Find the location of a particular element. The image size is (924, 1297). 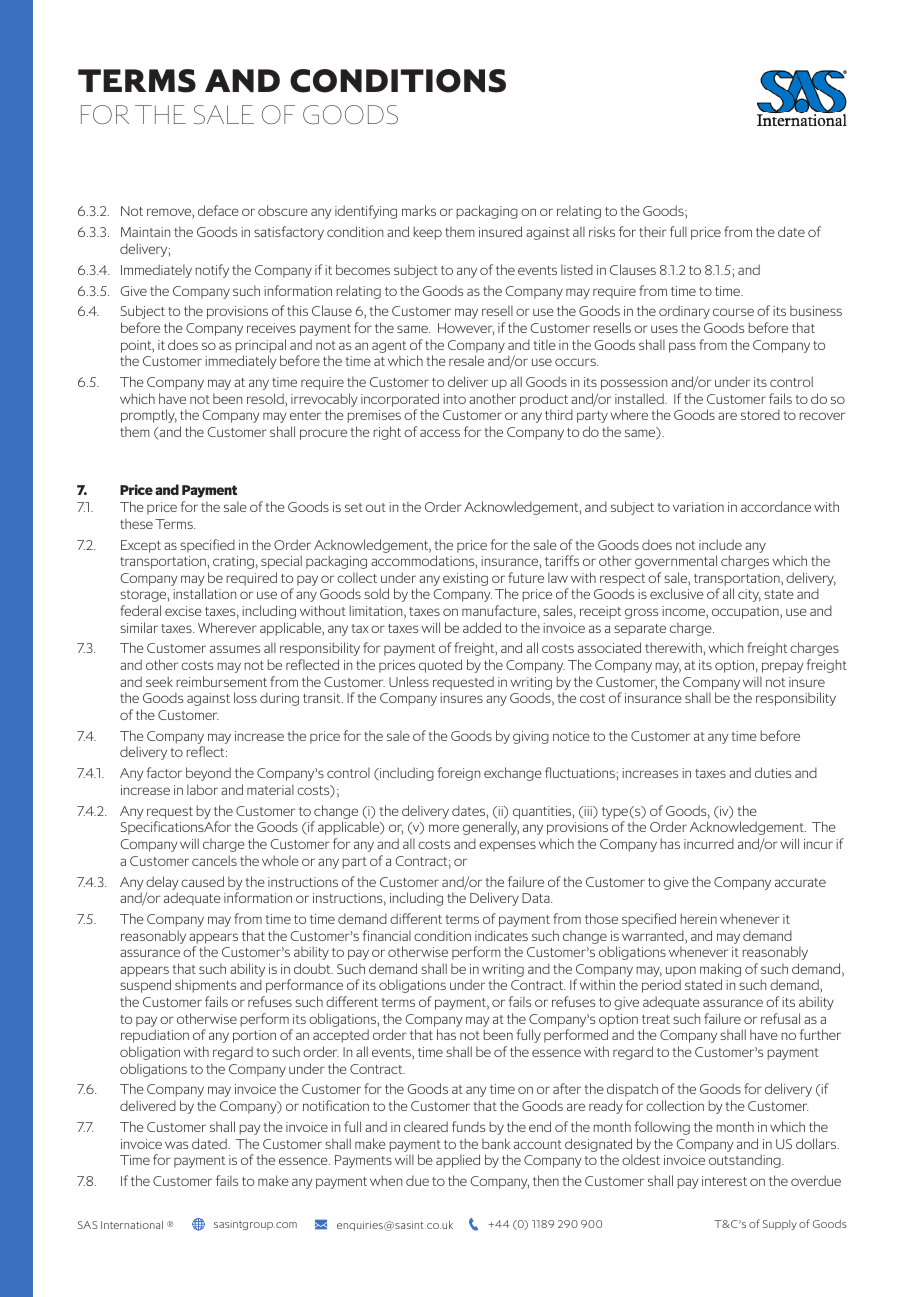

these is located at coordinates (136, 523).
